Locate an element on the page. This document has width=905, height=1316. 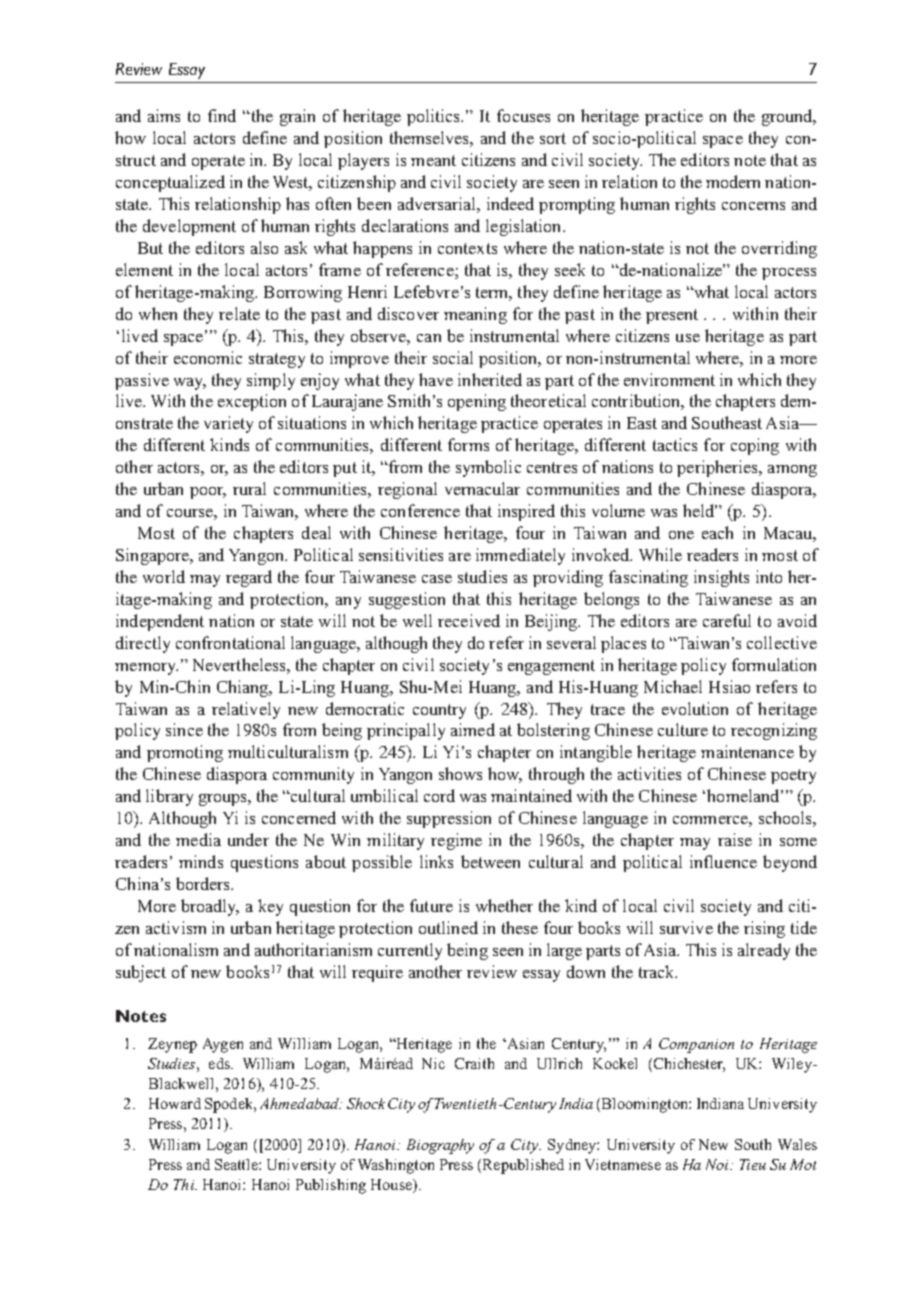
Biography is located at coordinates (440, 1146).
